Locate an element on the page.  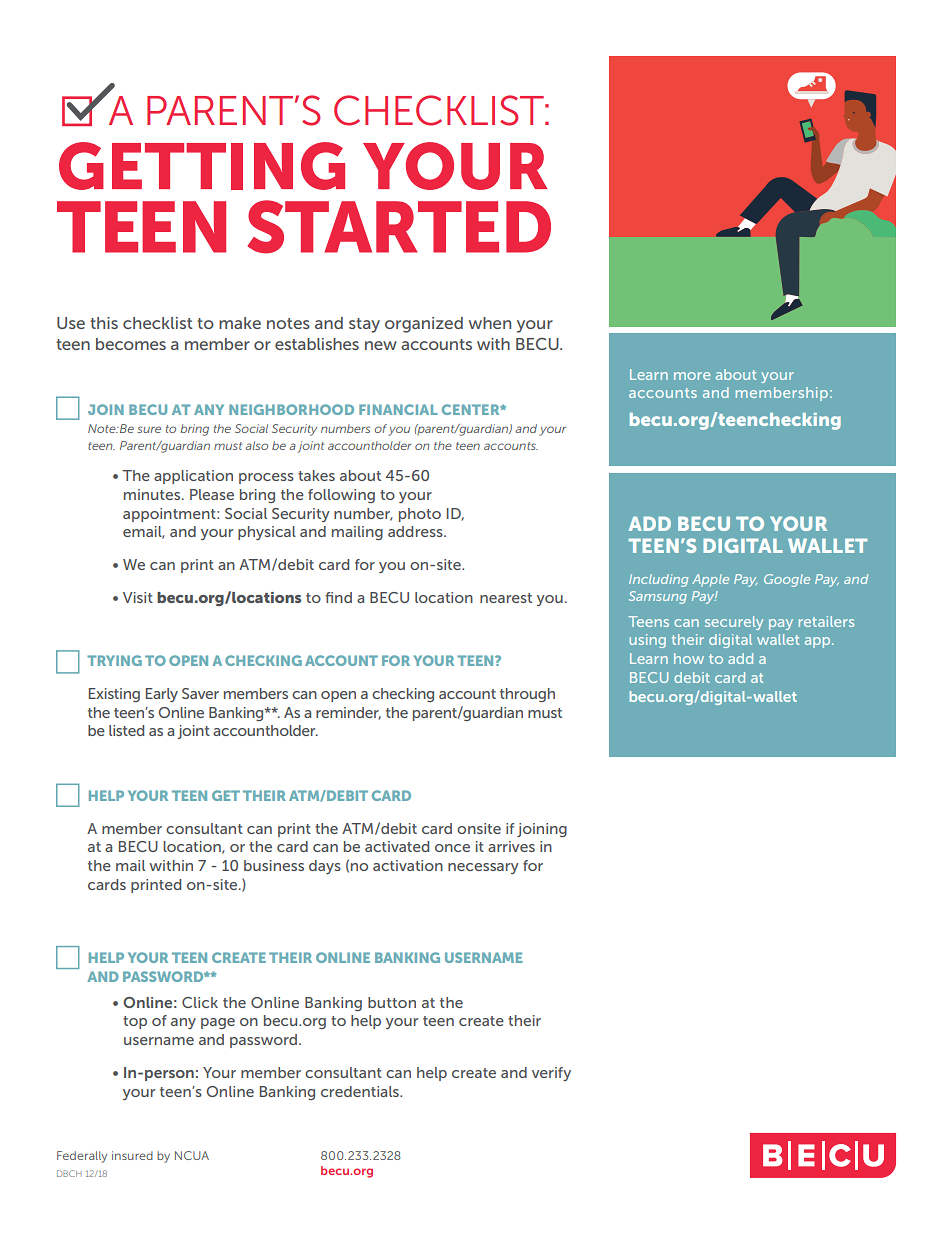
Click is located at coordinates (200, 1002).
